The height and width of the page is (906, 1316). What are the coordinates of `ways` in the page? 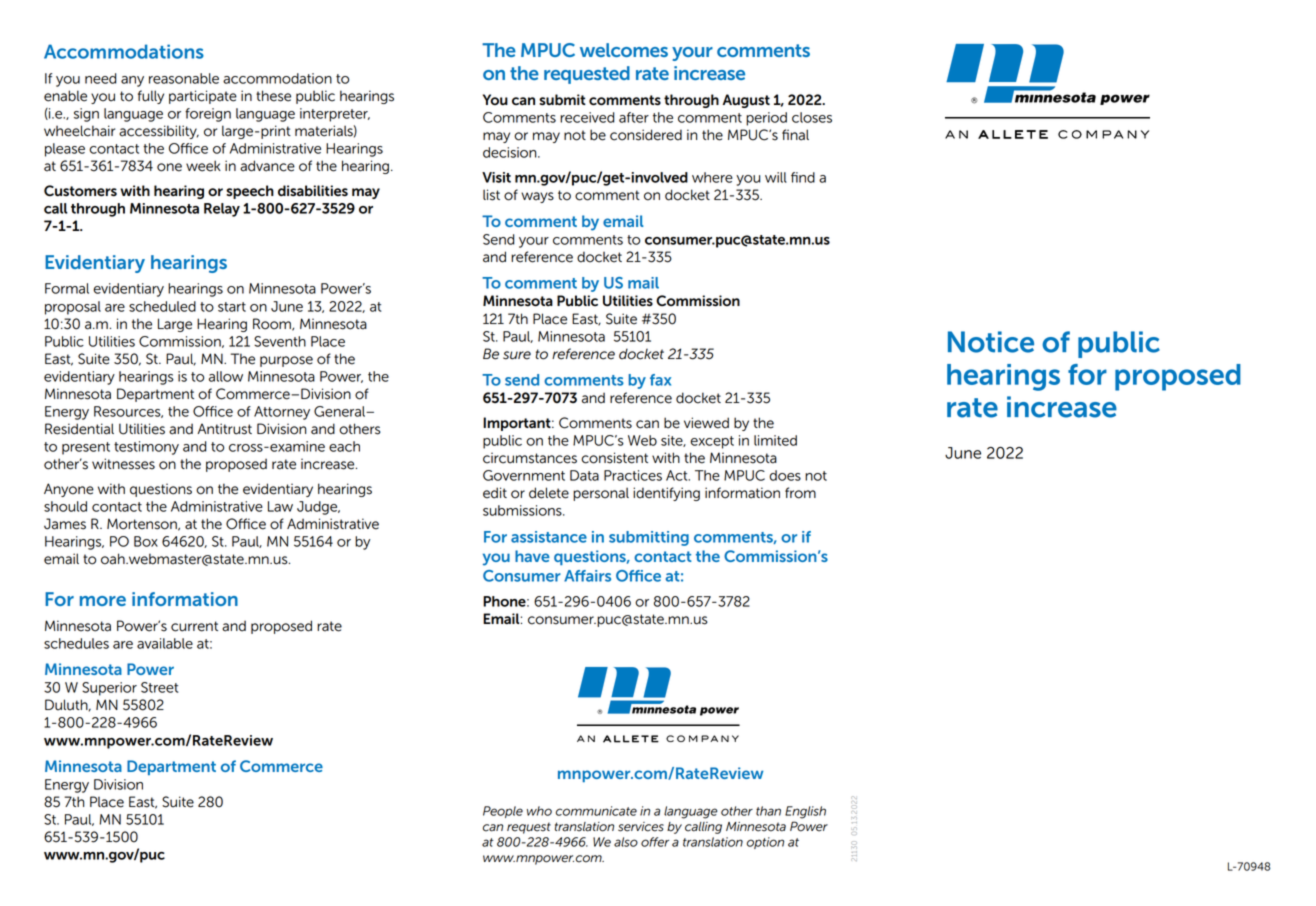 It's located at (537, 197).
